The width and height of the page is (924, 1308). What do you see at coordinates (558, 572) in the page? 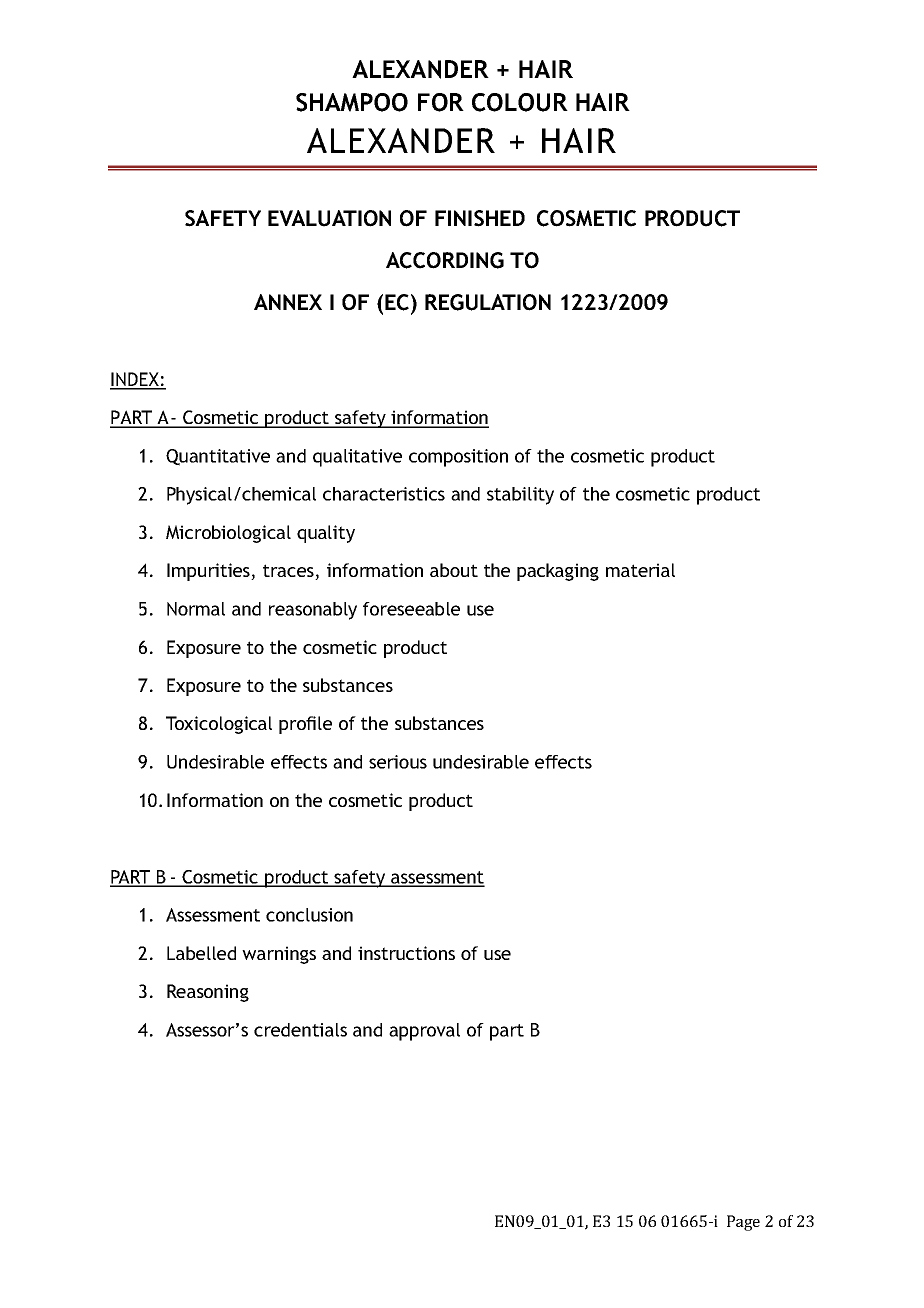
I see `packaging` at bounding box center [558, 572].
